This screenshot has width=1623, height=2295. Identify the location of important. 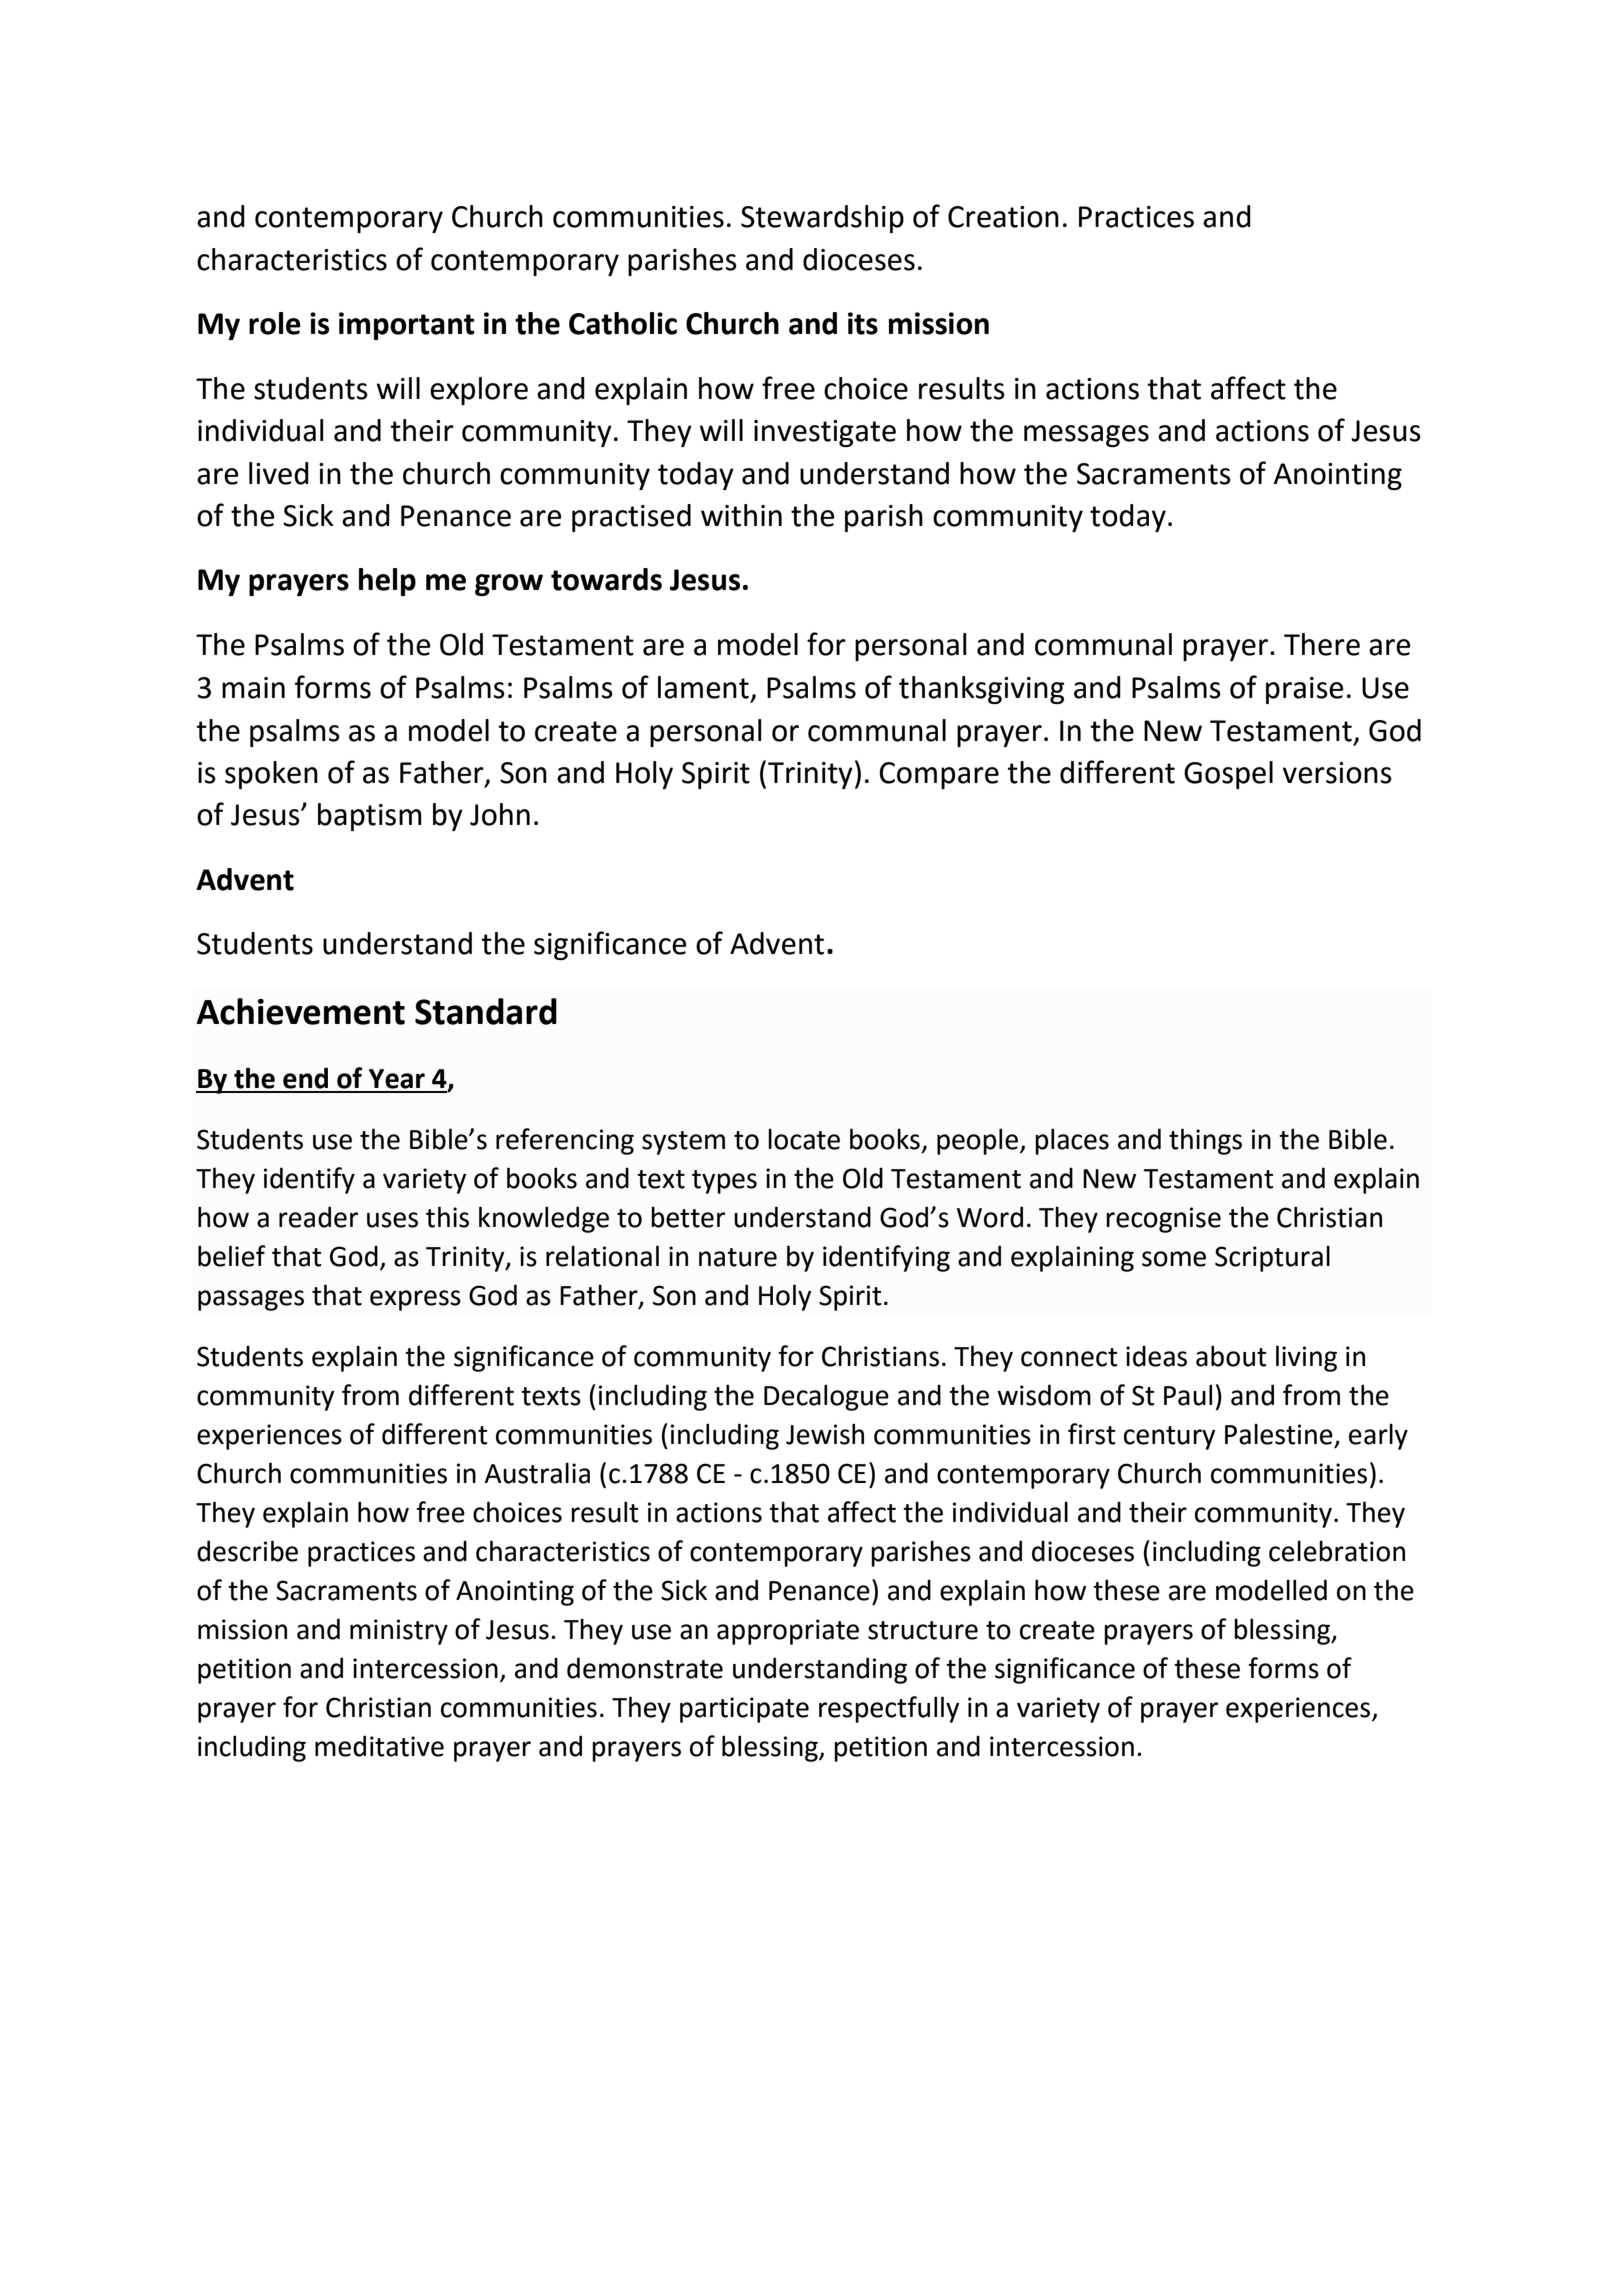
(407, 326).
